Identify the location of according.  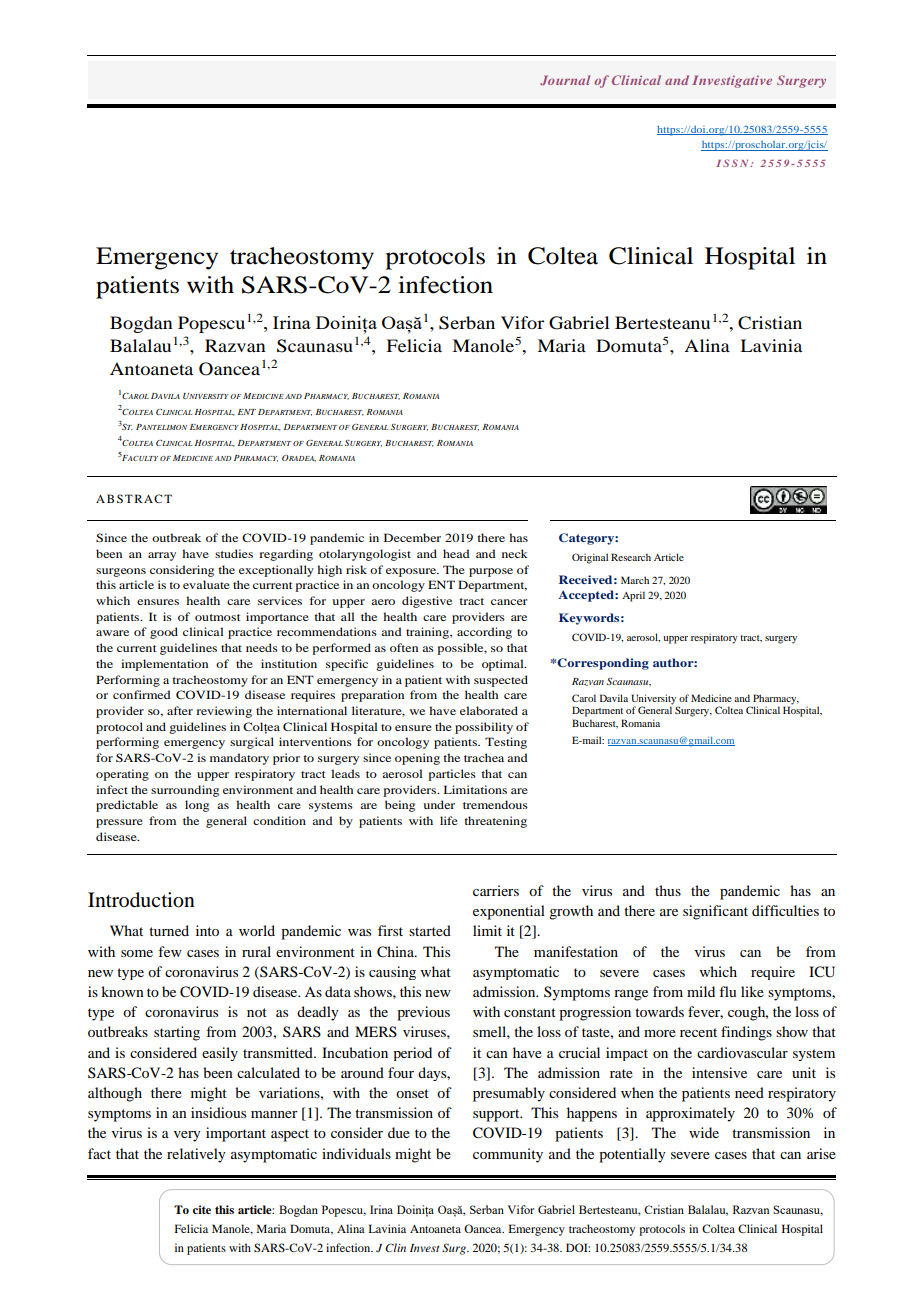
(484, 633).
